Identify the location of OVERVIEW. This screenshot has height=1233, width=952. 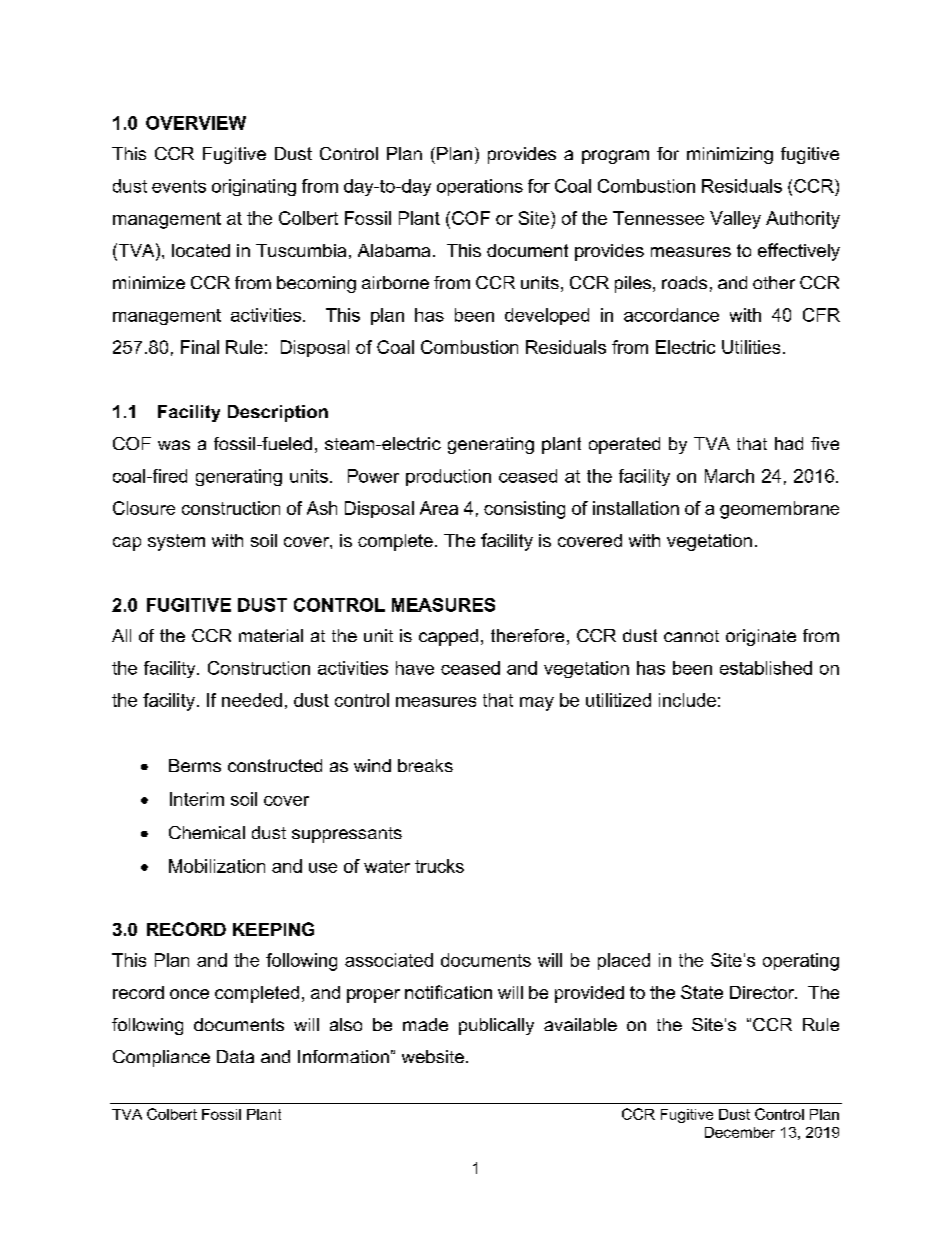
(196, 123).
